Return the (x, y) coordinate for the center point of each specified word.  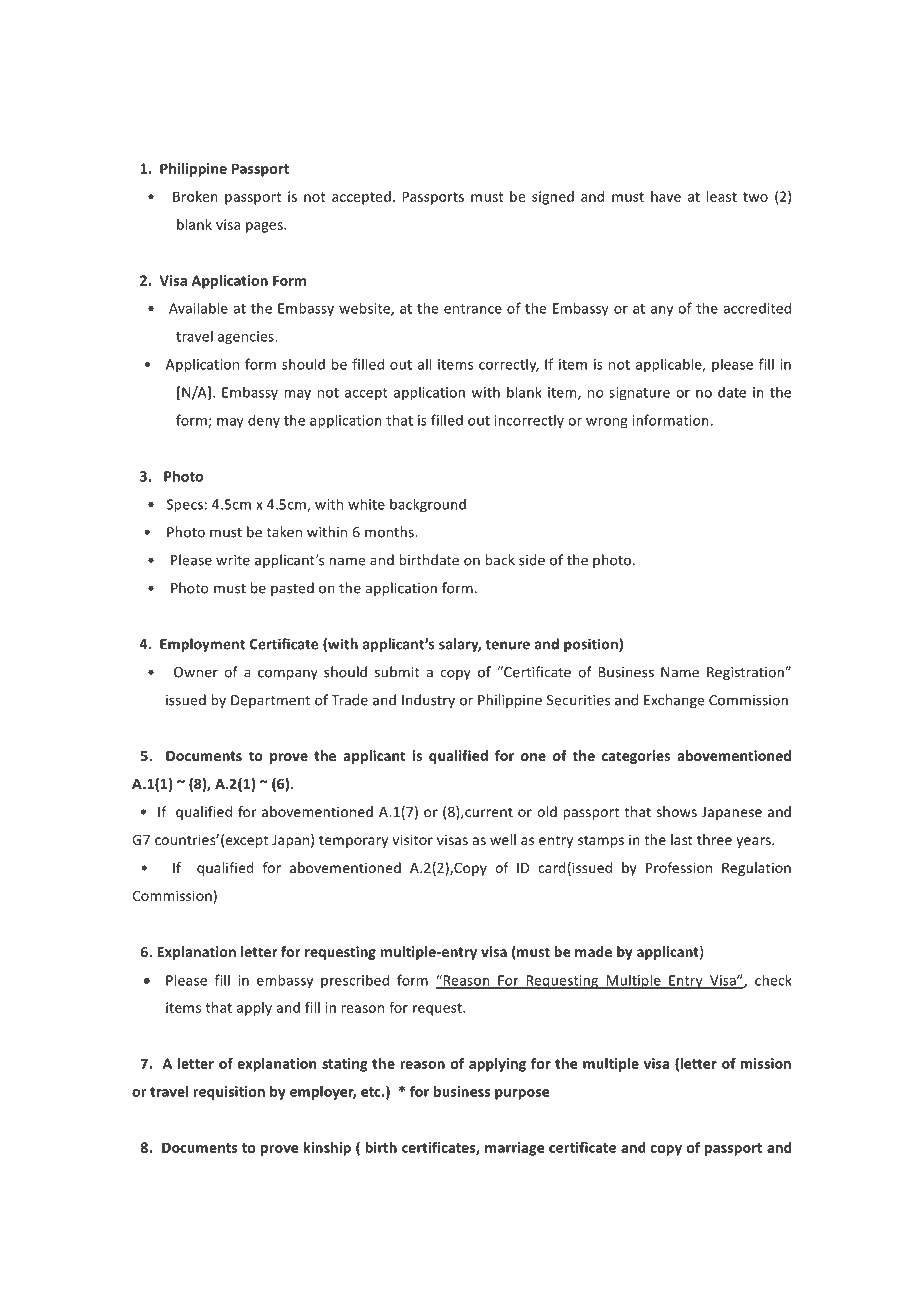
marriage (514, 1149)
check (773, 980)
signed (553, 198)
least (722, 196)
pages (265, 227)
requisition (229, 1093)
